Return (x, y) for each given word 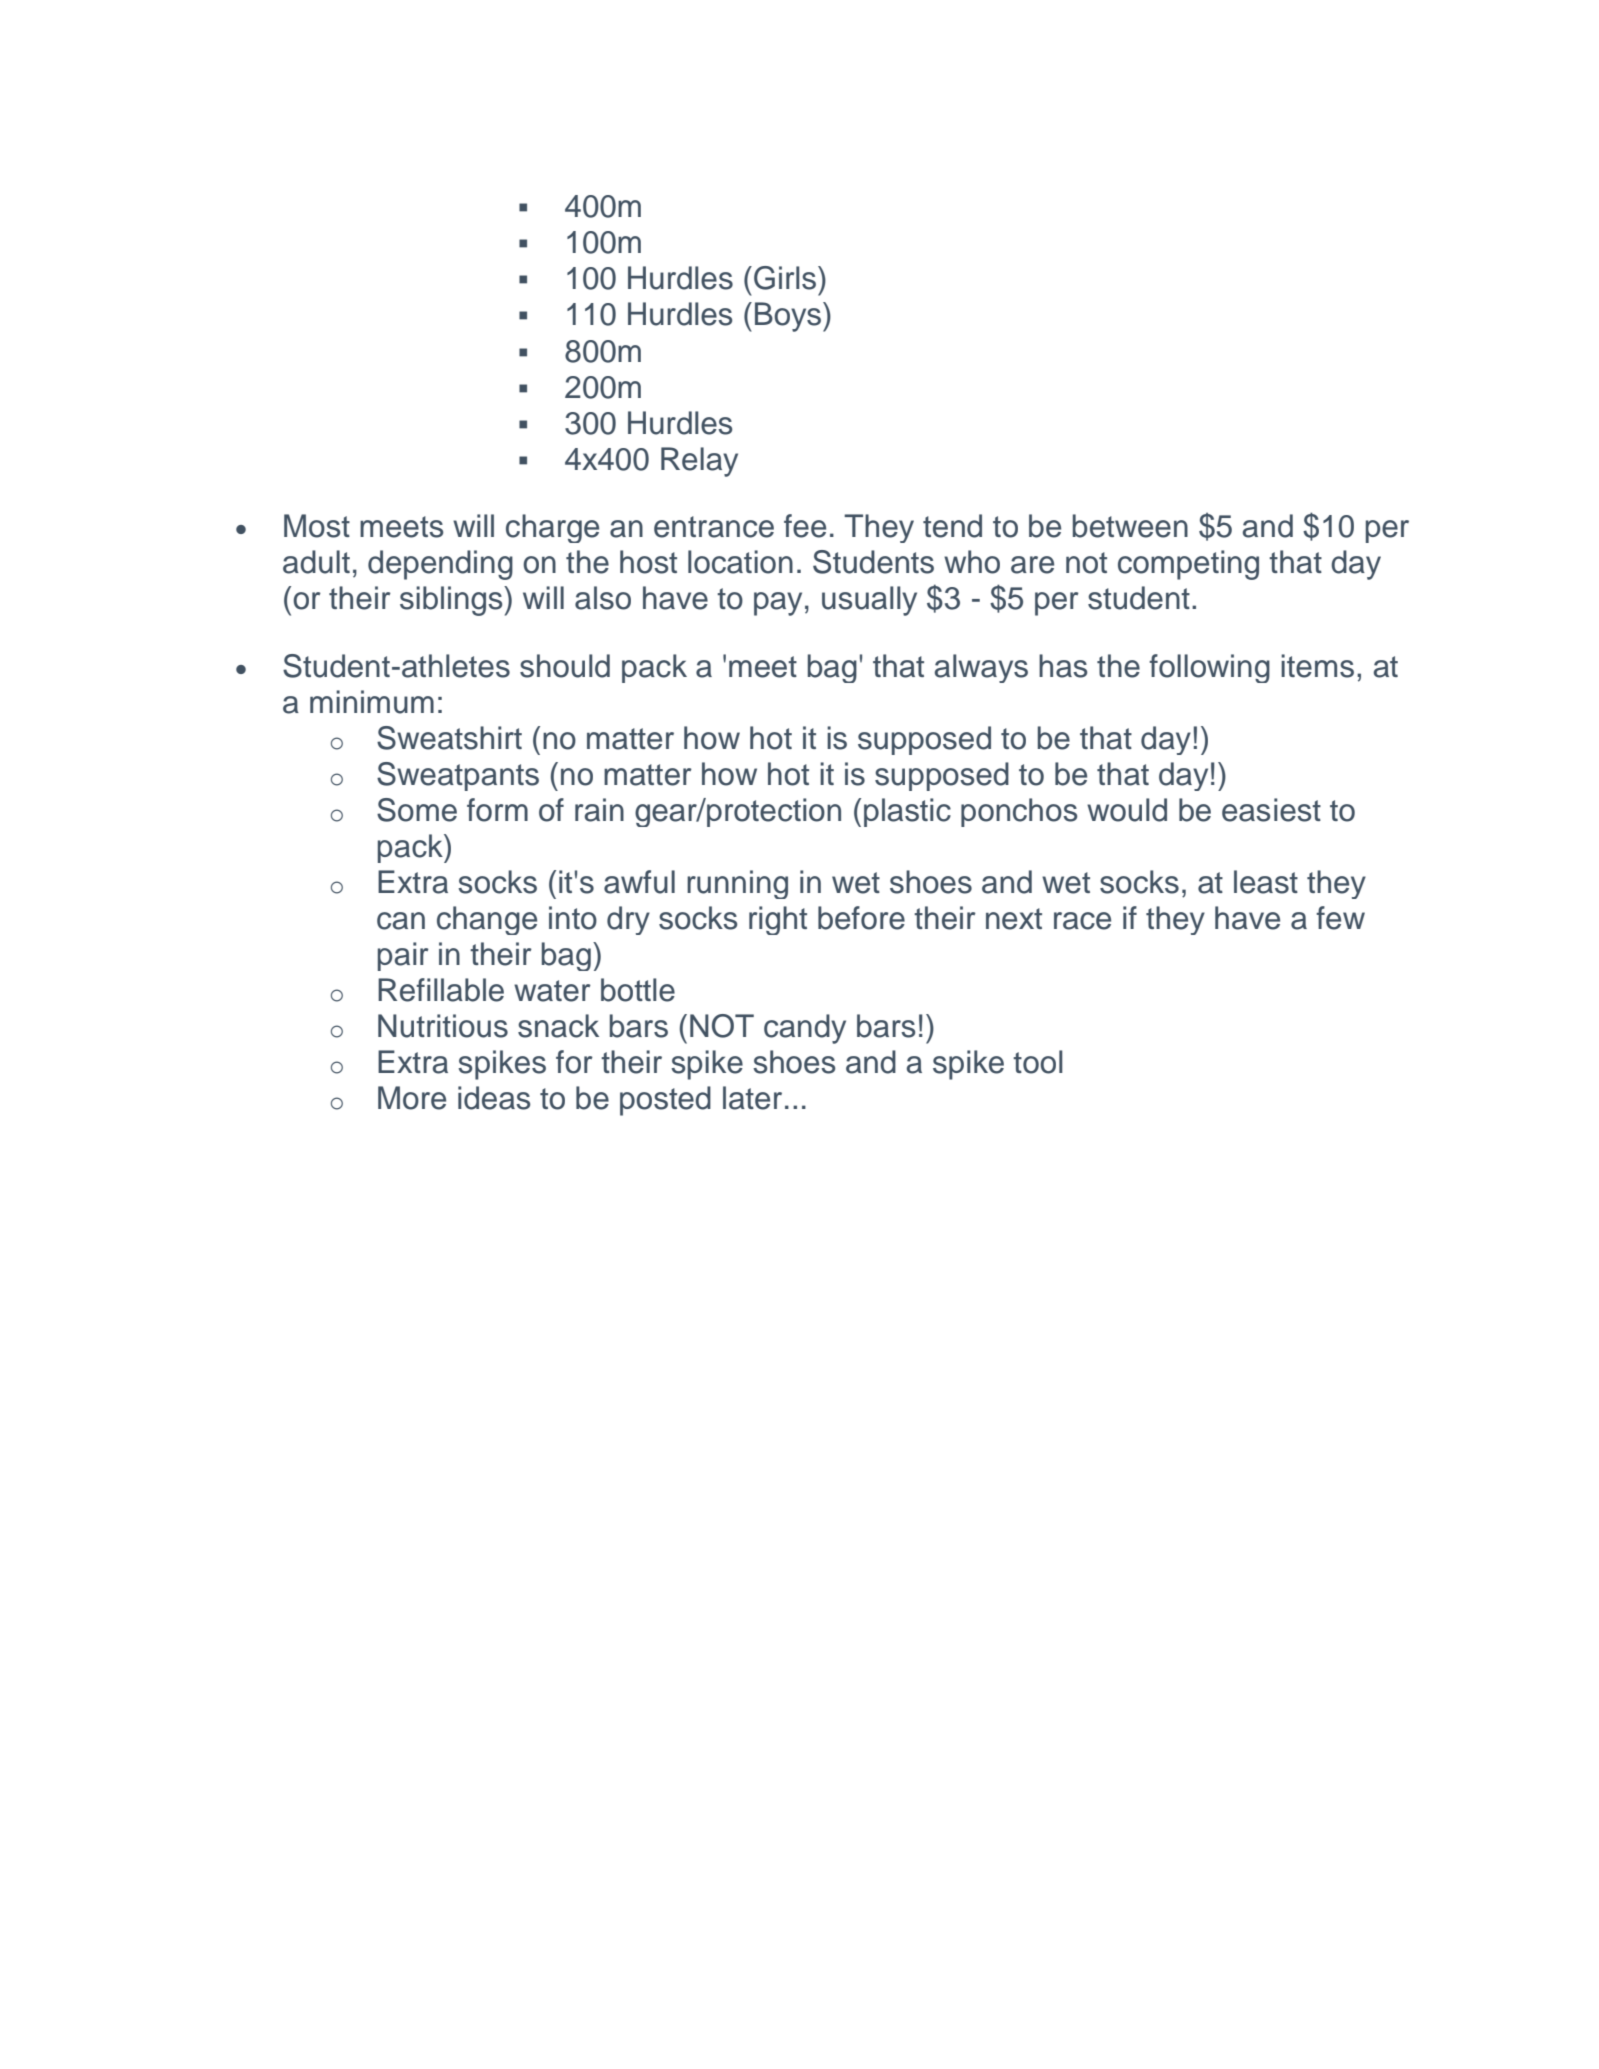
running (737, 884)
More (412, 1098)
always (981, 668)
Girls (786, 278)
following (1209, 668)
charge (552, 528)
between (1130, 526)
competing (1188, 565)
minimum (372, 702)
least (1266, 882)
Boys (789, 317)
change (487, 920)
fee (805, 526)
